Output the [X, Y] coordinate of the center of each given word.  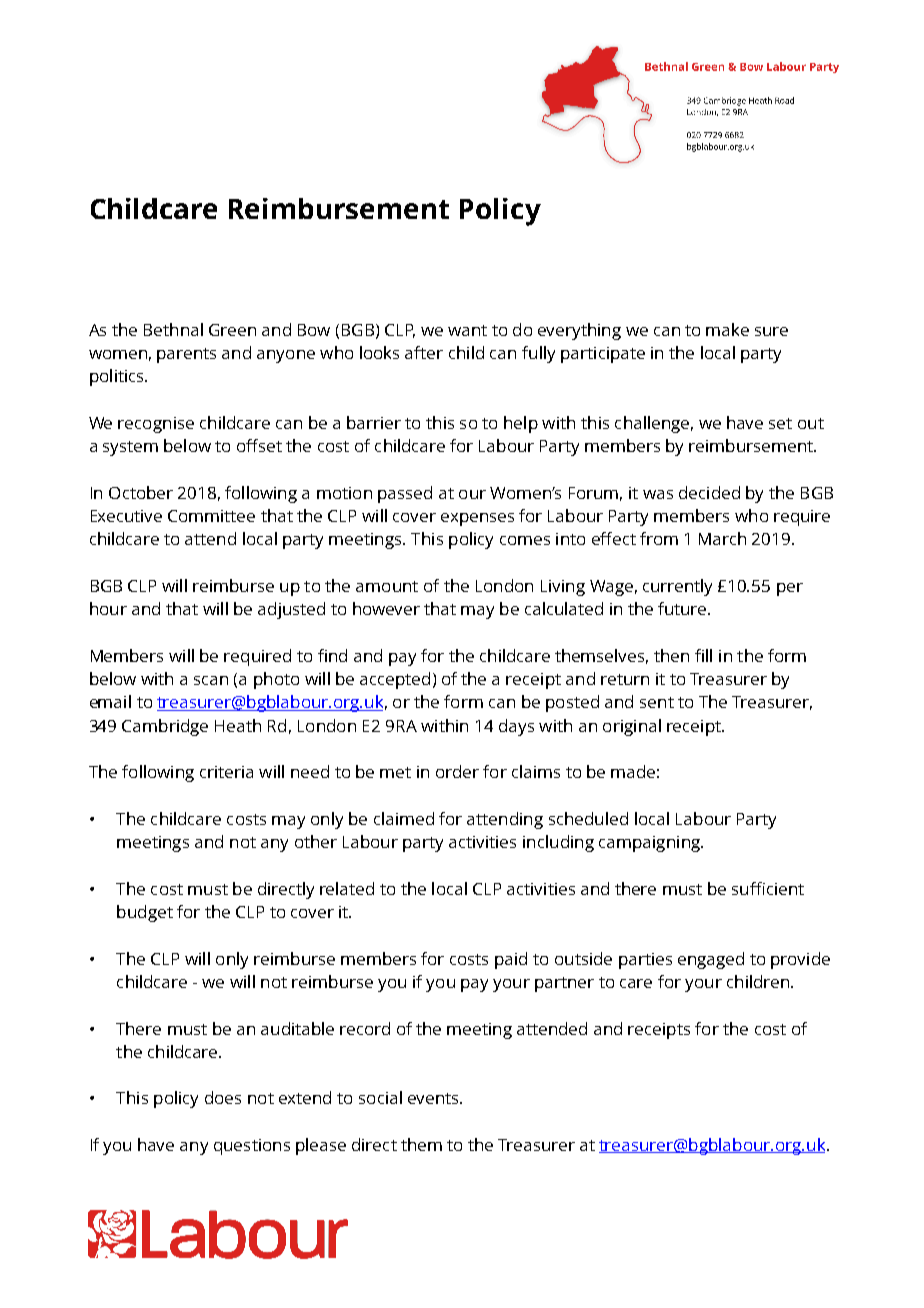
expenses [477, 519]
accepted [395, 680]
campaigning [650, 844]
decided [709, 492]
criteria [226, 772]
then [671, 655]
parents [186, 355]
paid [511, 960]
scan [211, 680]
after [424, 352]
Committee [211, 516]
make [727, 329]
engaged [711, 960]
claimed [404, 818]
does [223, 1097]
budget [145, 913]
